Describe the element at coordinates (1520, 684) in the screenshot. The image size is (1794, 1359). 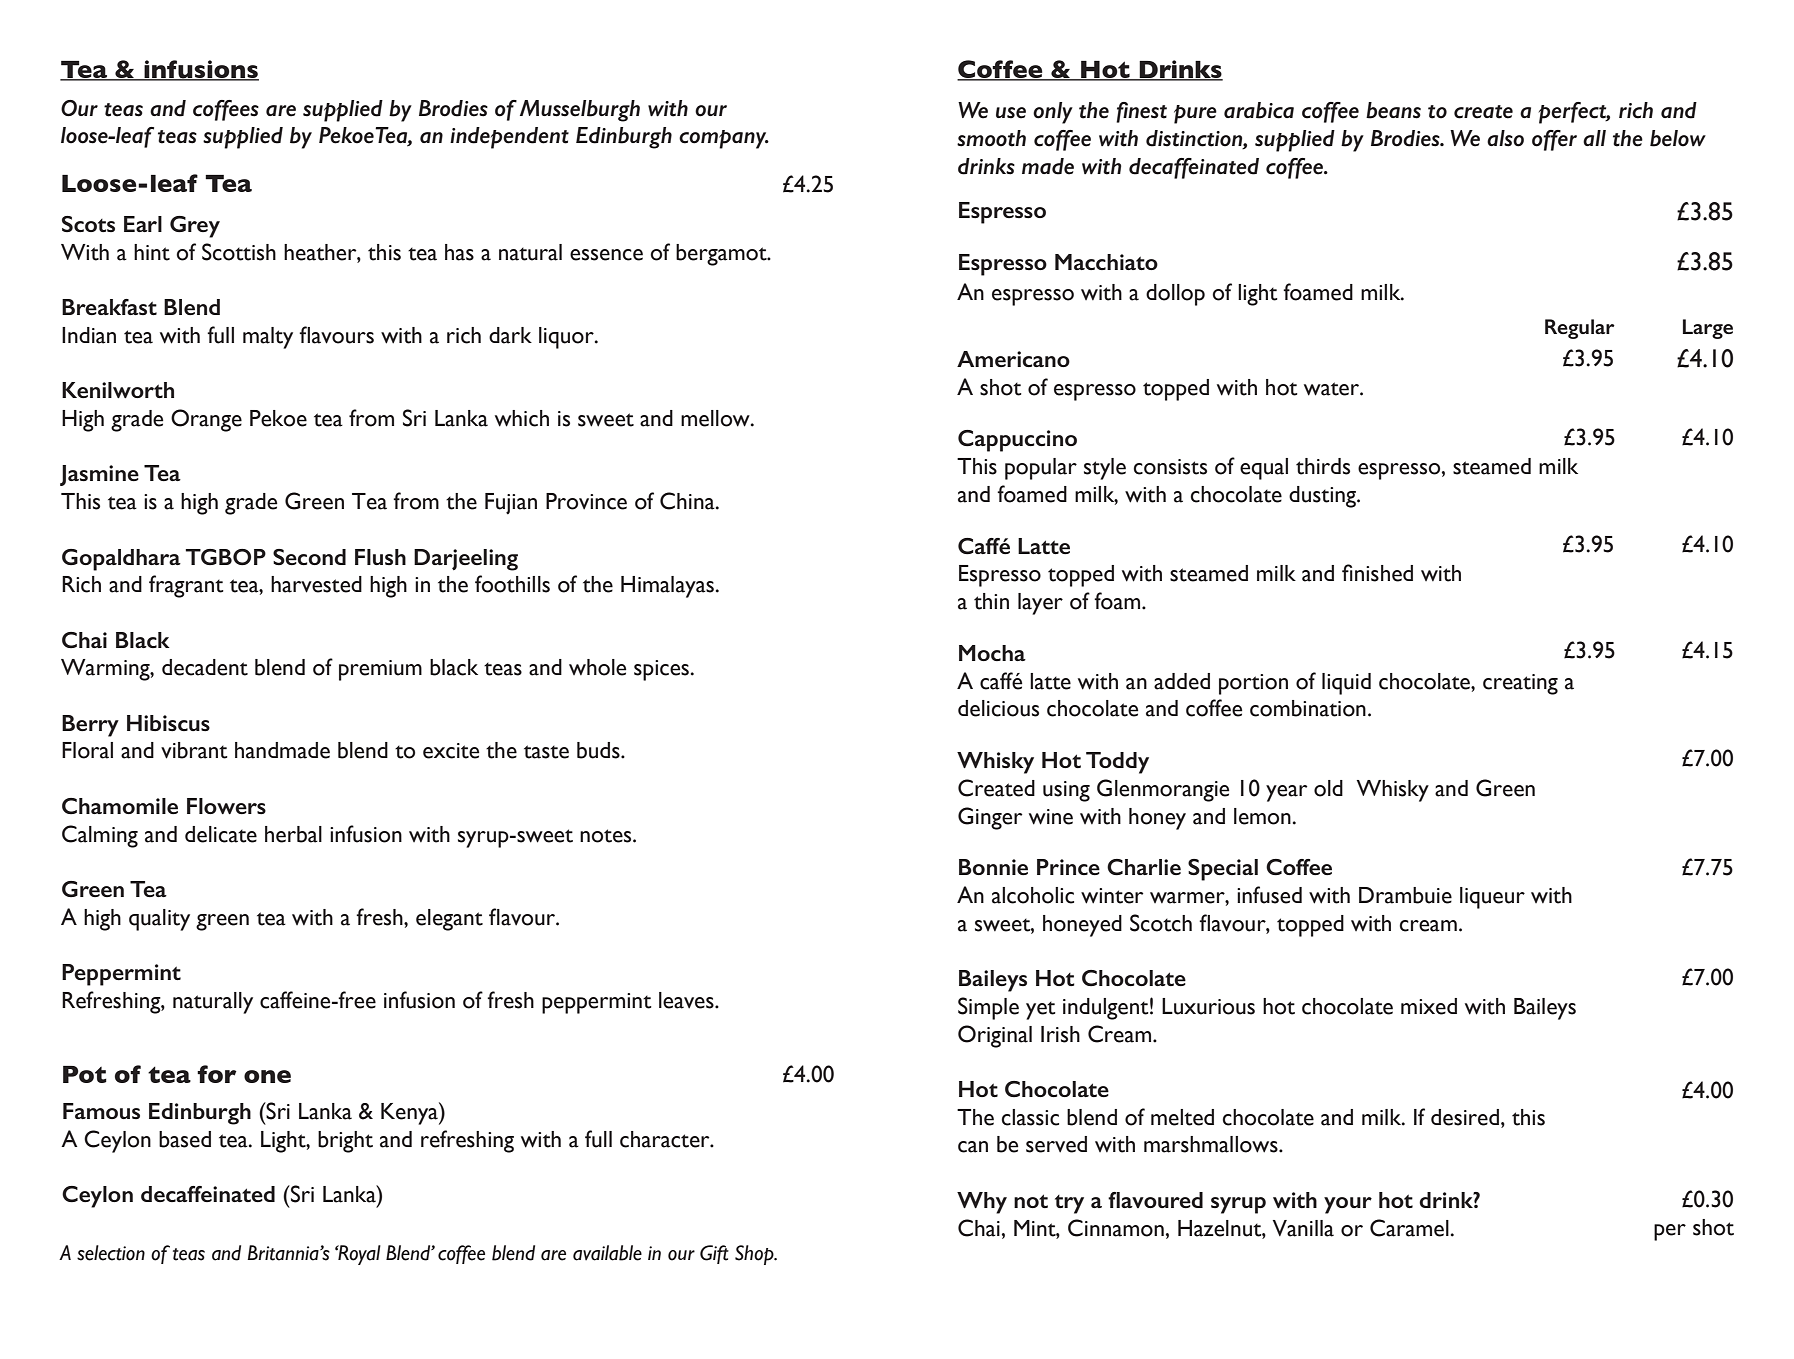
I see `creating` at that location.
